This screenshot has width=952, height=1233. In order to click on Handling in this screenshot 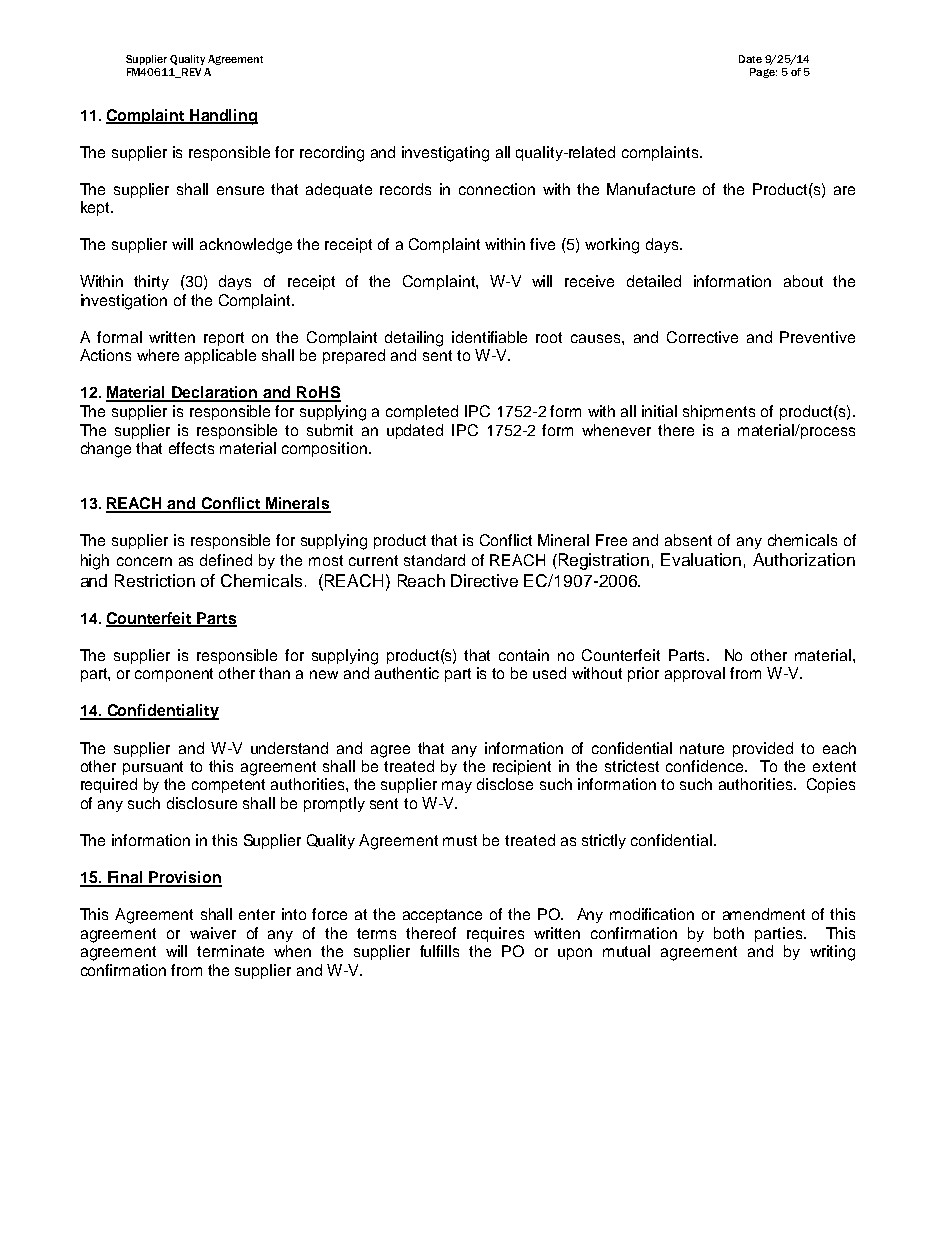, I will do `click(223, 117)`.
